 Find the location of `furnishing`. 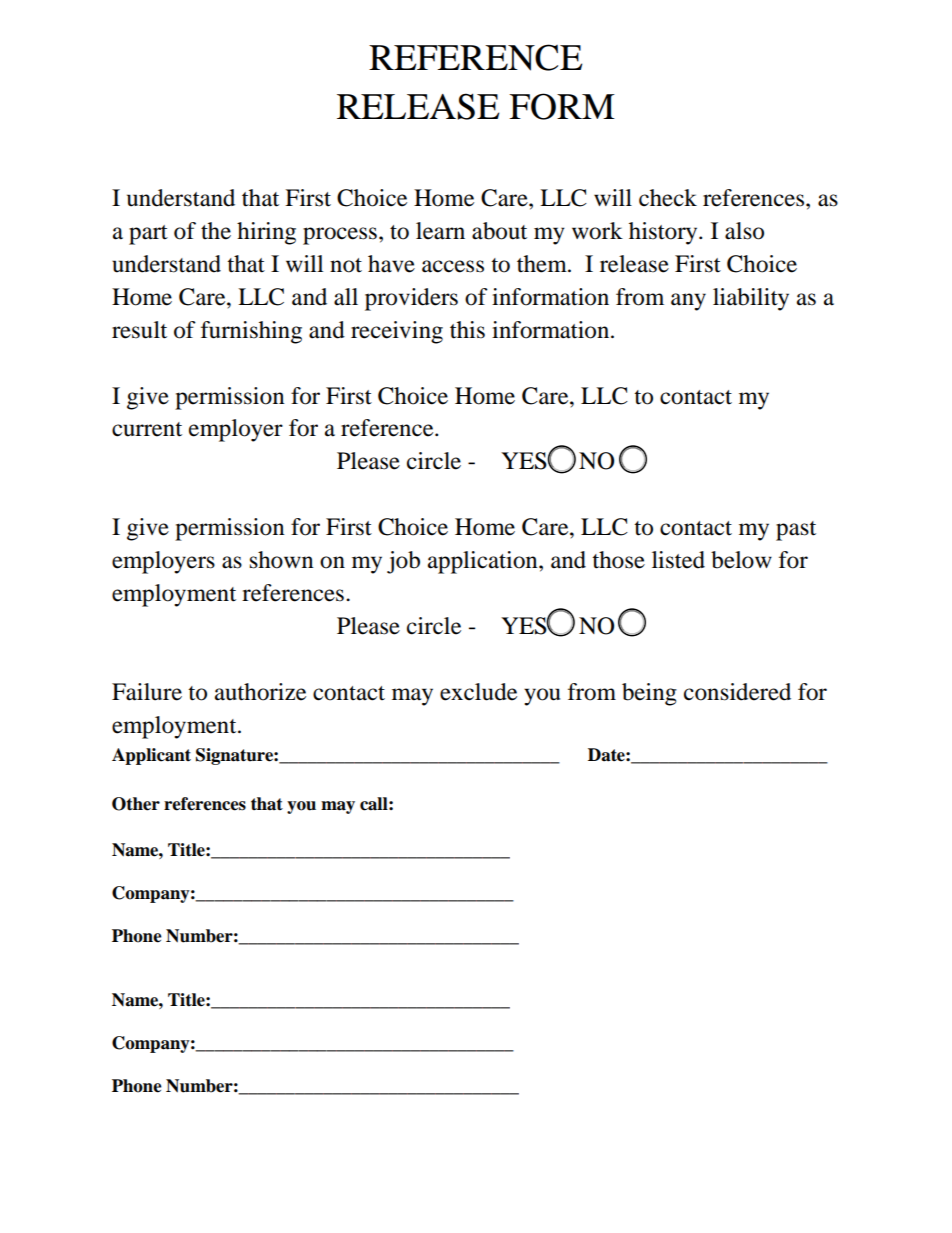

furnishing is located at coordinates (251, 332).
